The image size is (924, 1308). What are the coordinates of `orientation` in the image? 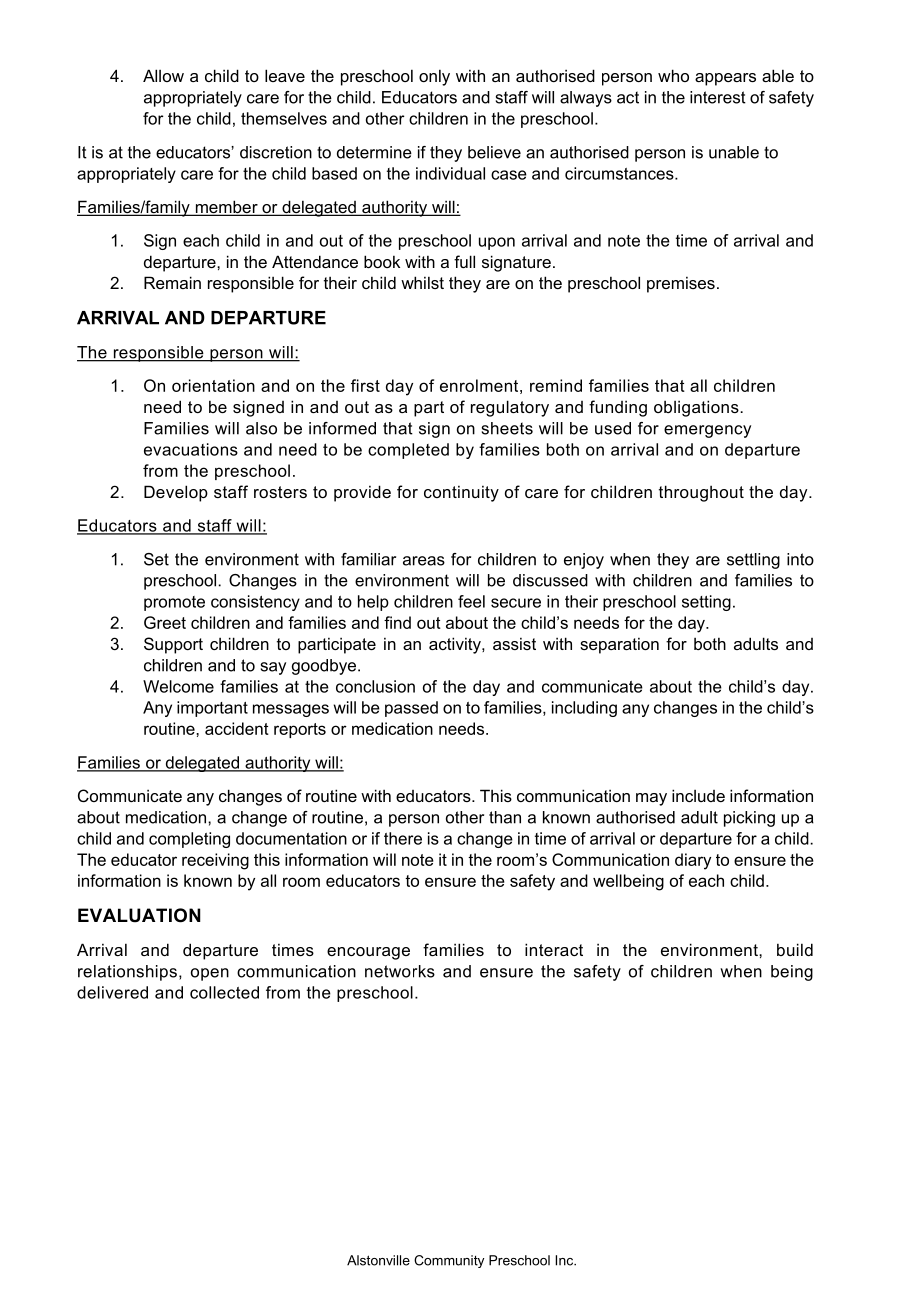 It's located at (213, 385).
